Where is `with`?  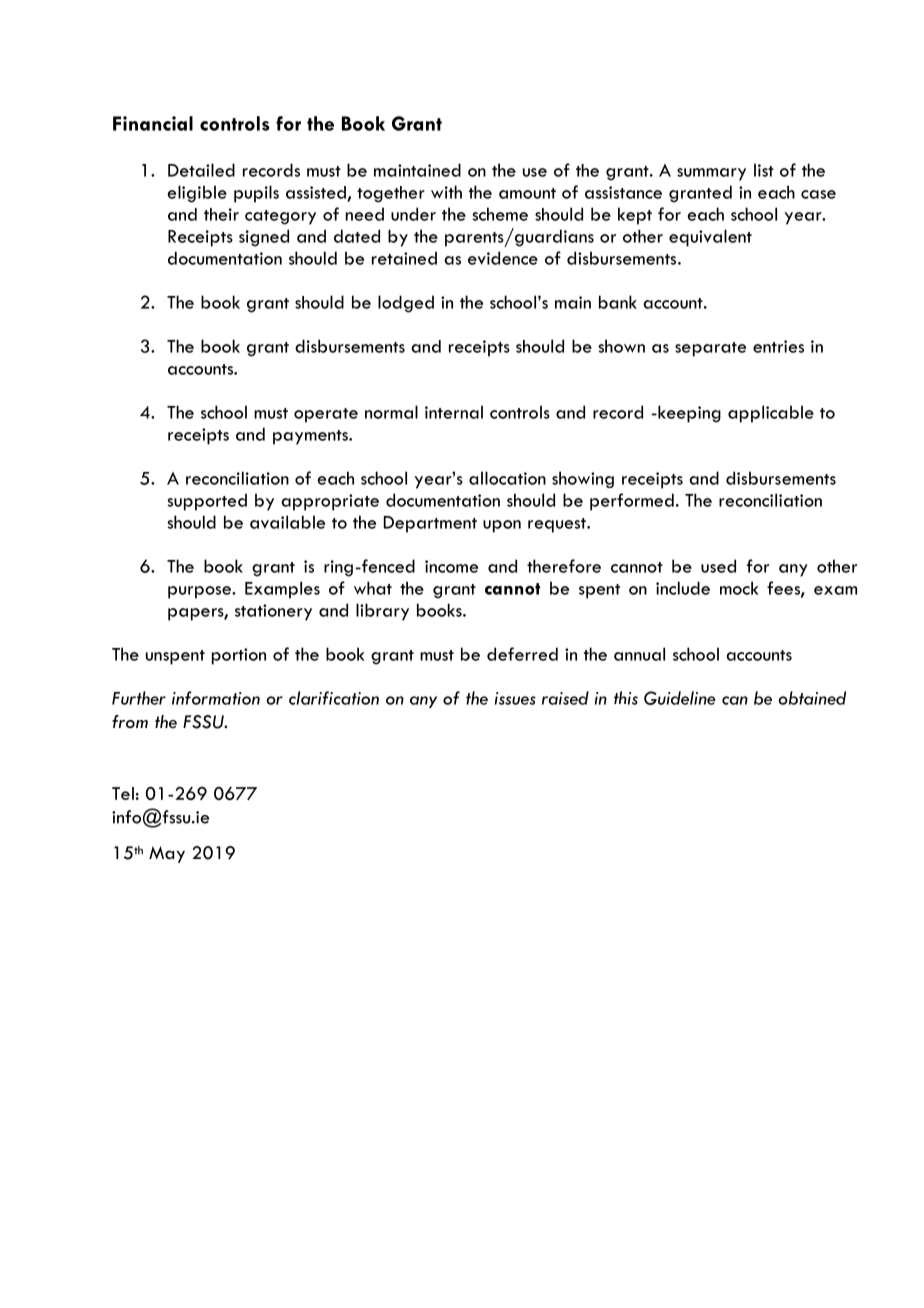 with is located at coordinates (446, 192).
